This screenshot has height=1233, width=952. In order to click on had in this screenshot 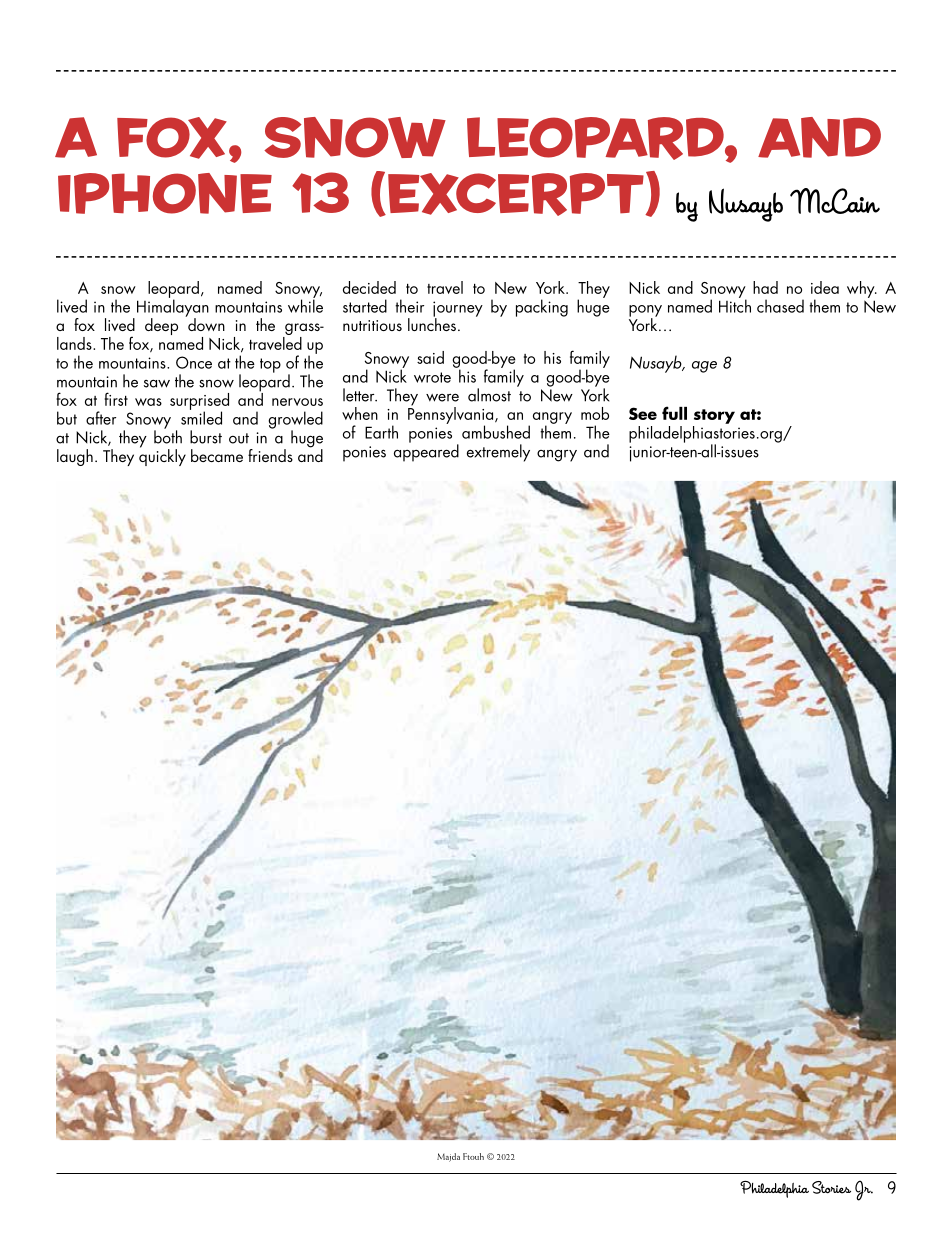, I will do `click(765, 287)`.
